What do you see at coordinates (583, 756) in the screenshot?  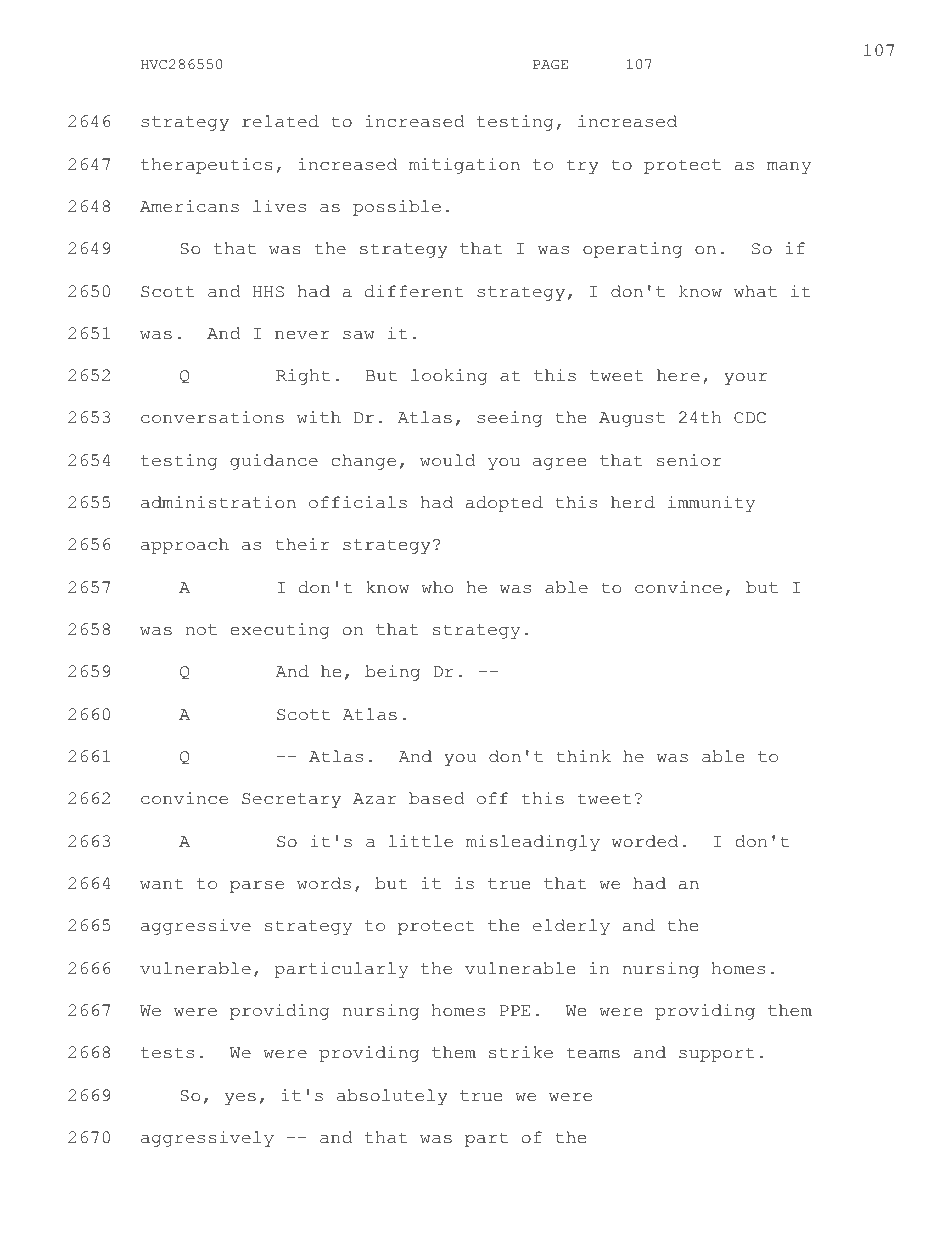 I see `think` at bounding box center [583, 756].
